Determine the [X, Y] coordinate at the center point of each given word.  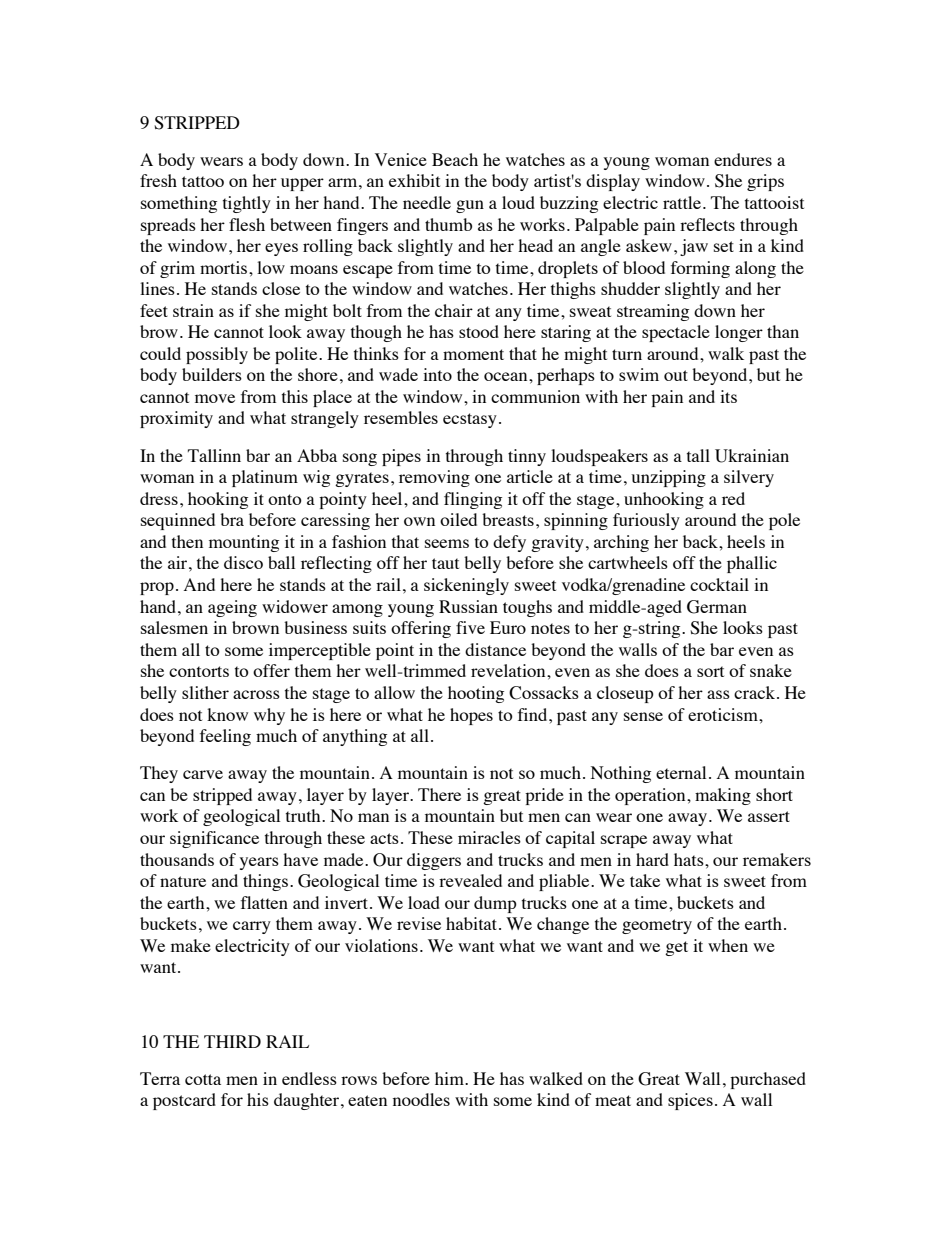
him [450, 1078]
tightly [247, 204]
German [717, 607]
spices [690, 1101]
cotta [203, 1079]
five [470, 627]
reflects [707, 224]
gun [470, 206]
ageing [232, 608]
